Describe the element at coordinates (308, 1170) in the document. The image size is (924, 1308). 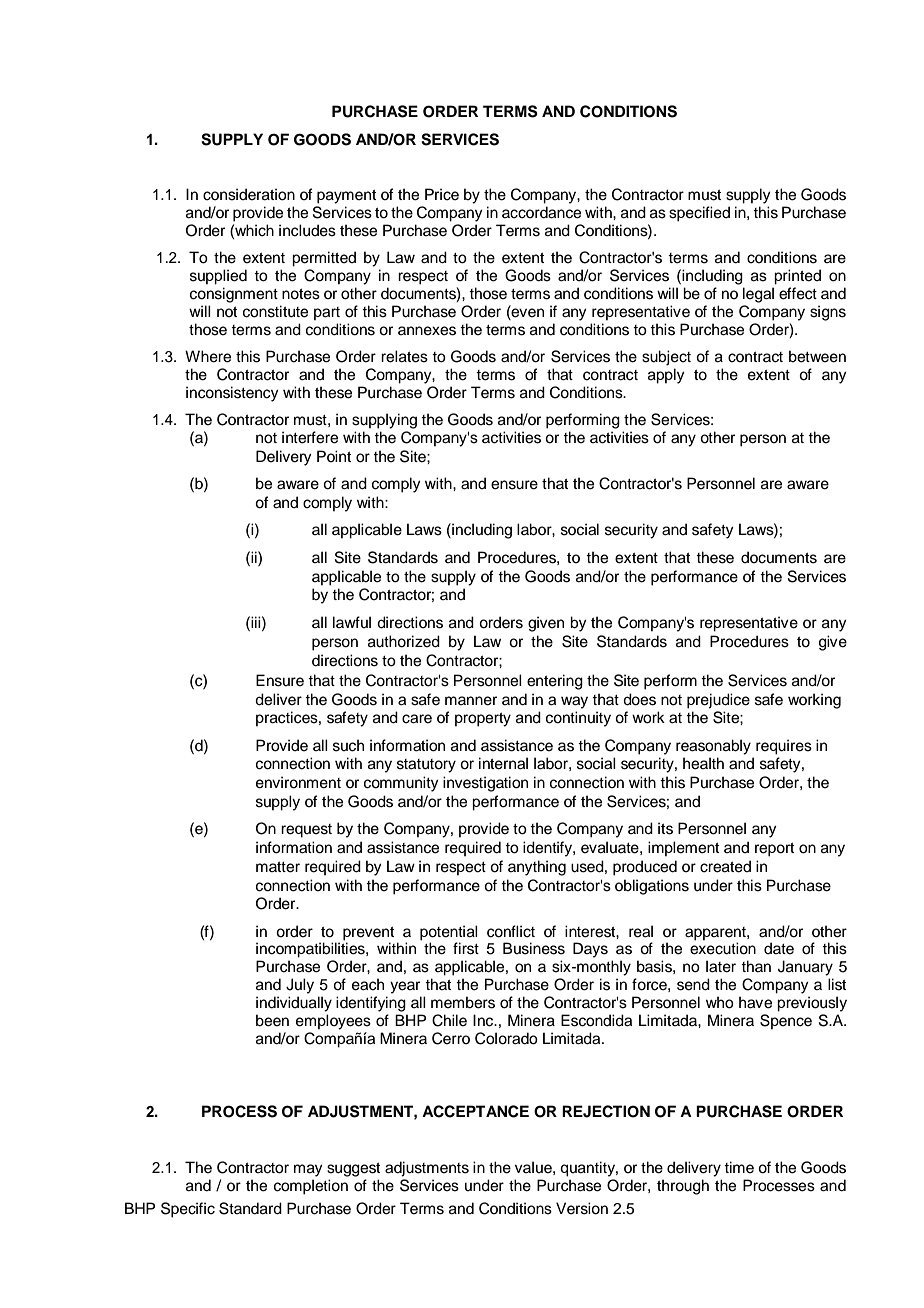
I see `may` at that location.
